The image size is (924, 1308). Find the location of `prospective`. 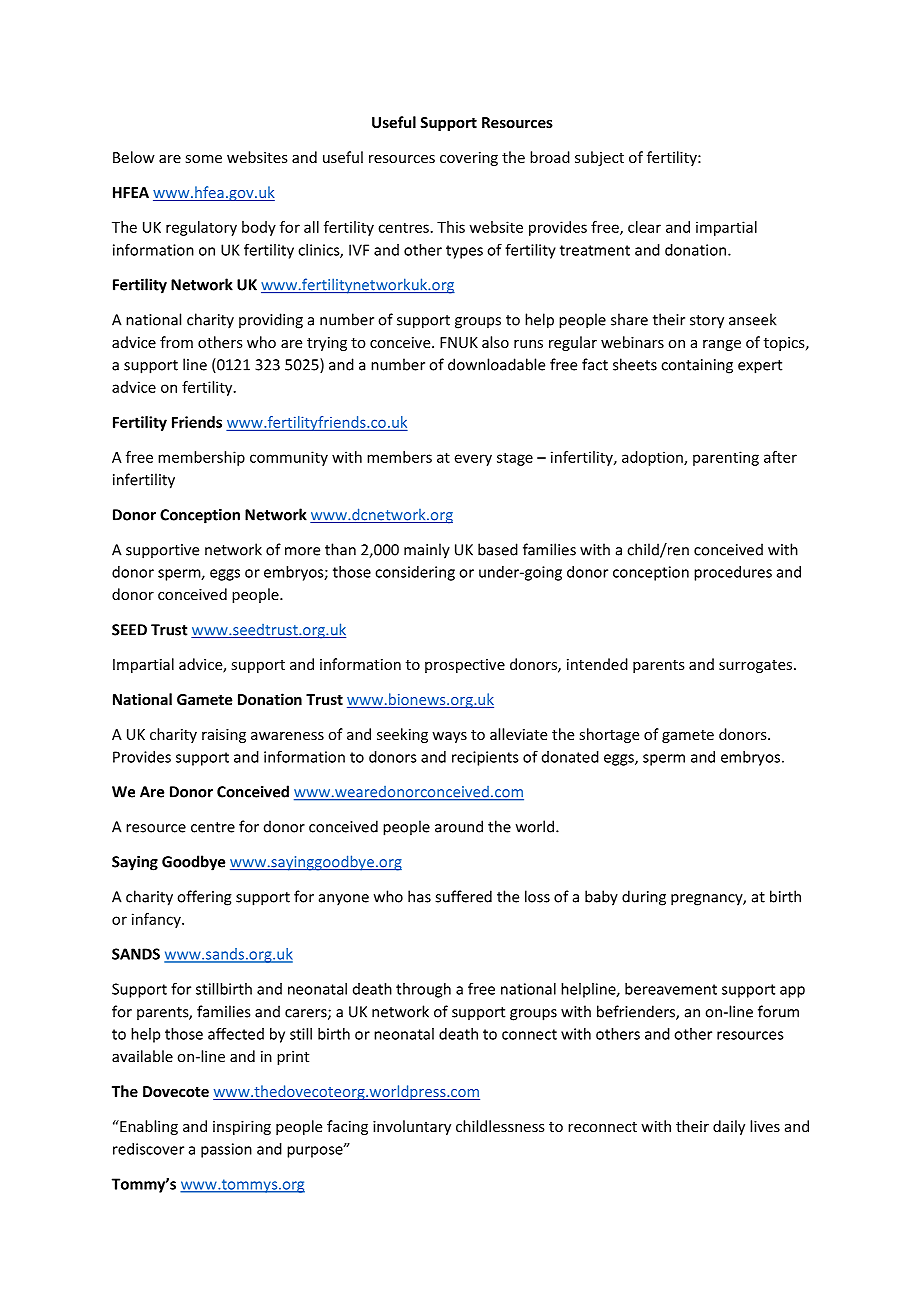

prospective is located at coordinates (465, 666).
